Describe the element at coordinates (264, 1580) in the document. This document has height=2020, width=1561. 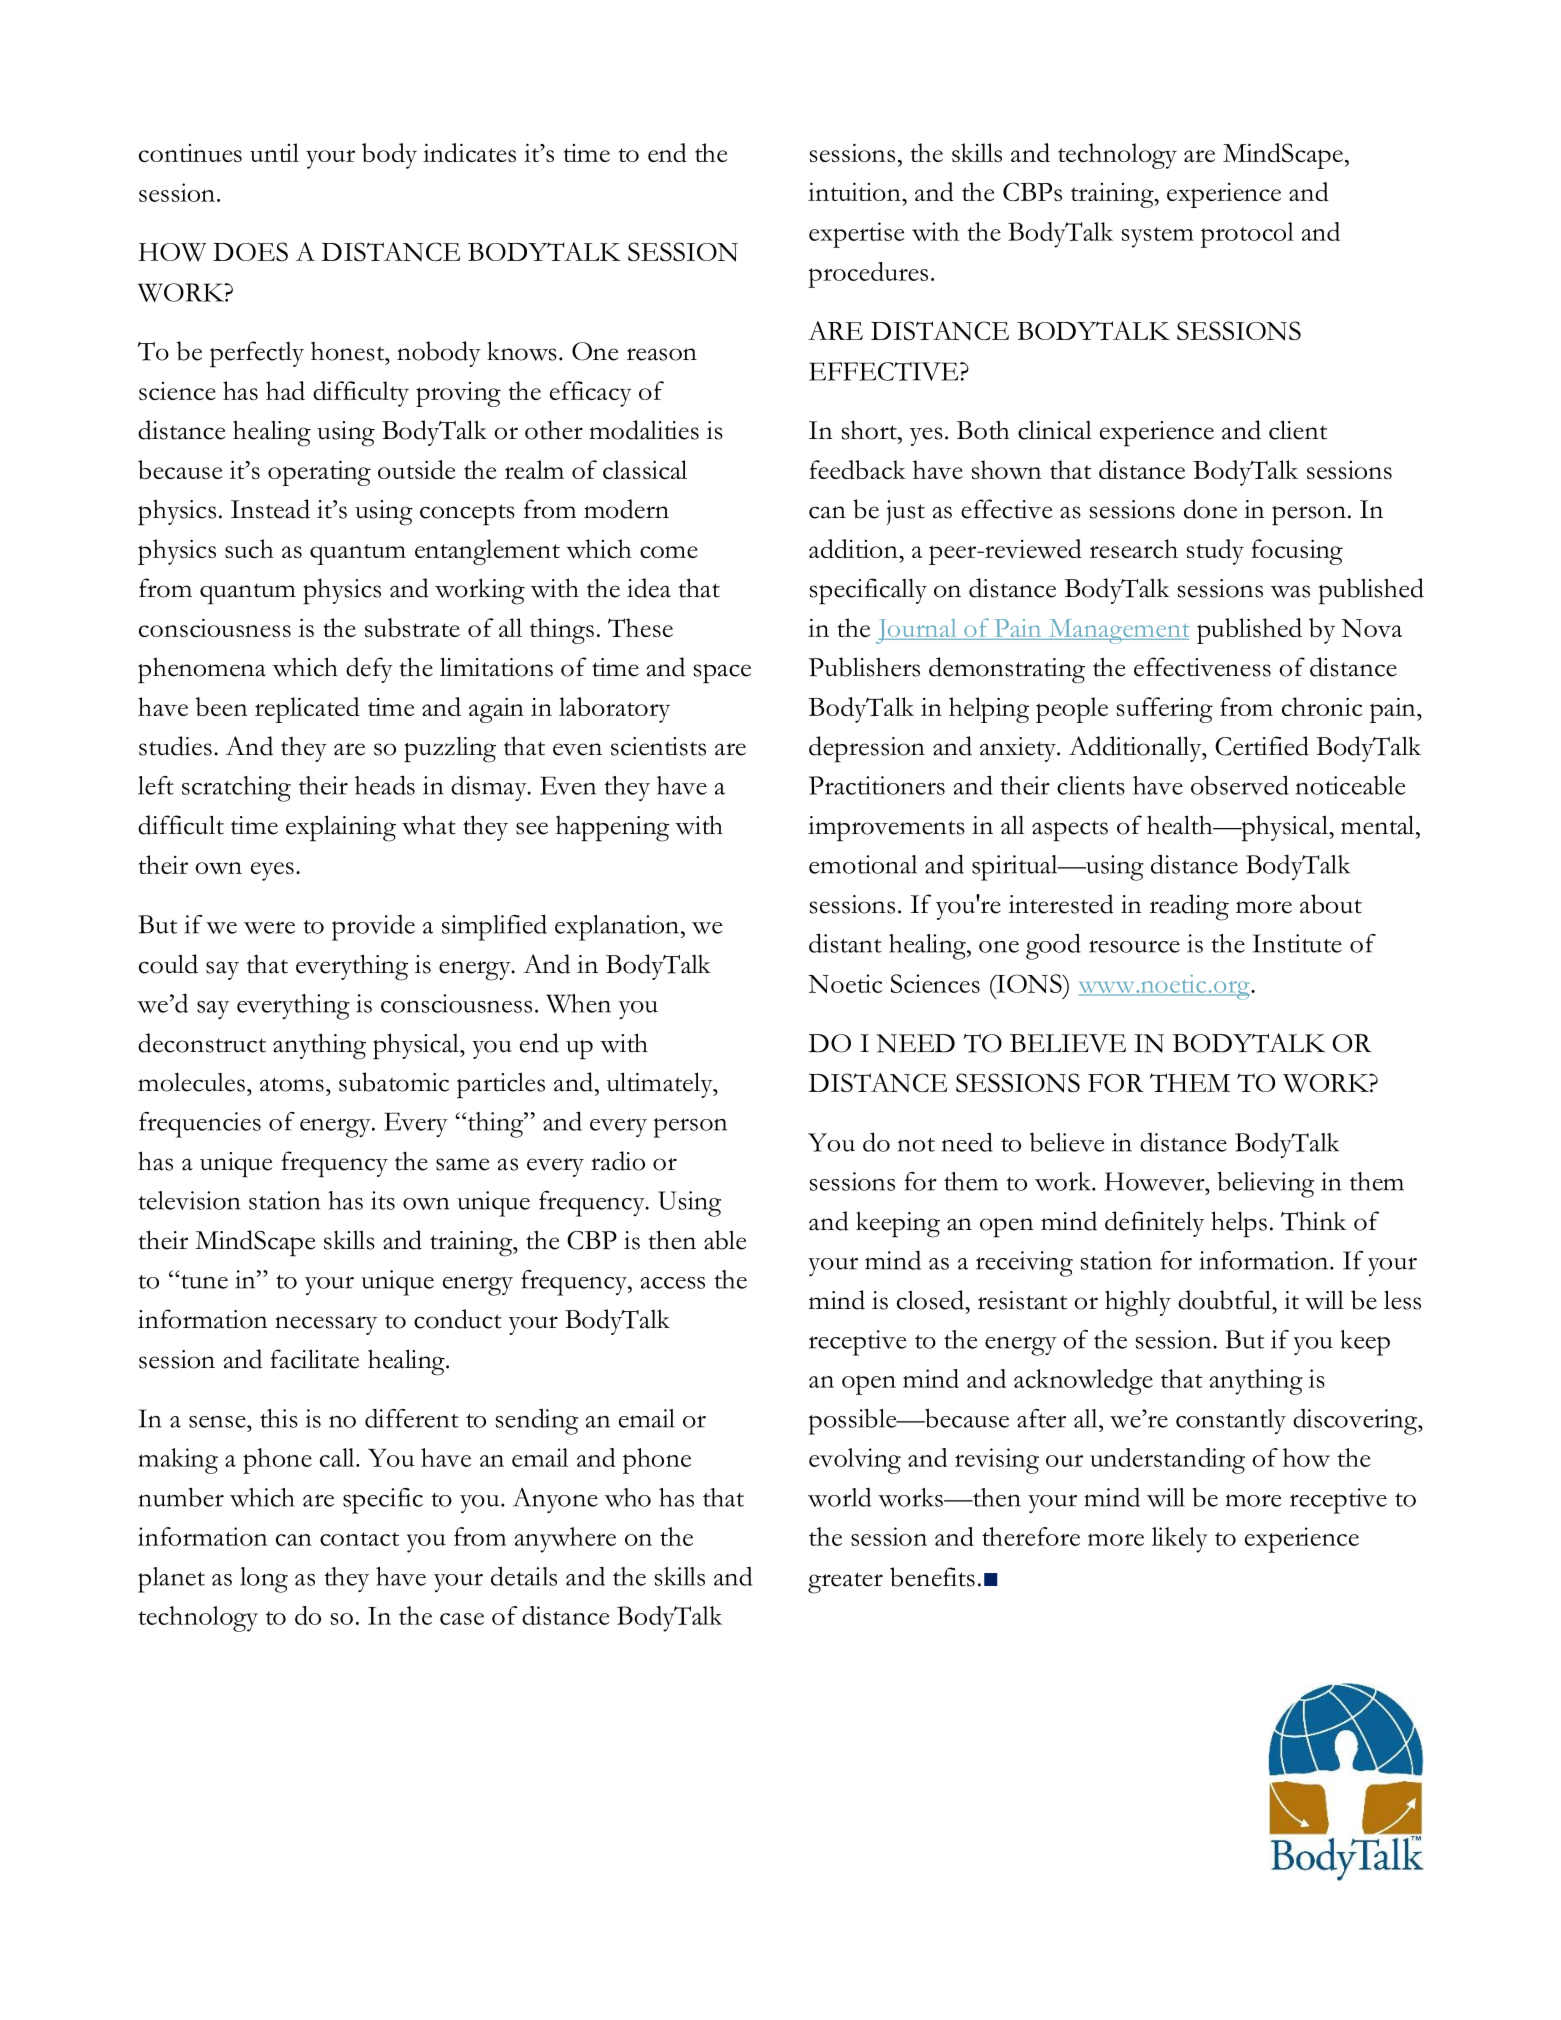
I see `long` at that location.
